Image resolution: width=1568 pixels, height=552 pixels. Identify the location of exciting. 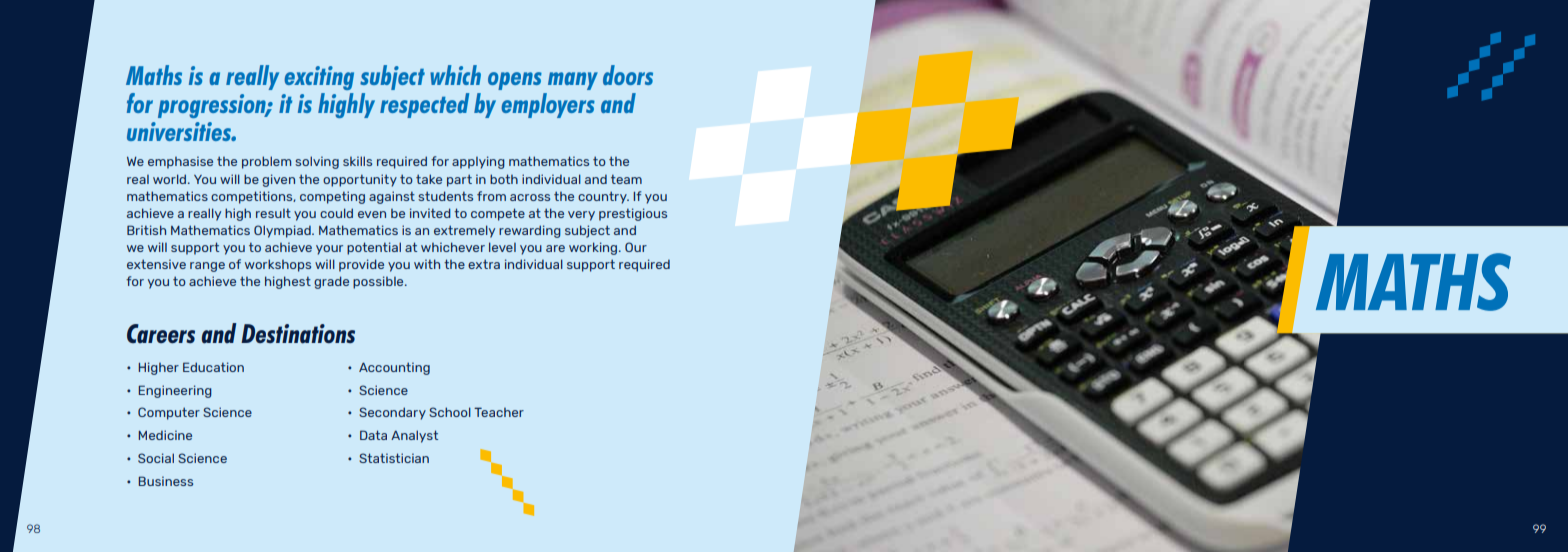
(319, 78).
